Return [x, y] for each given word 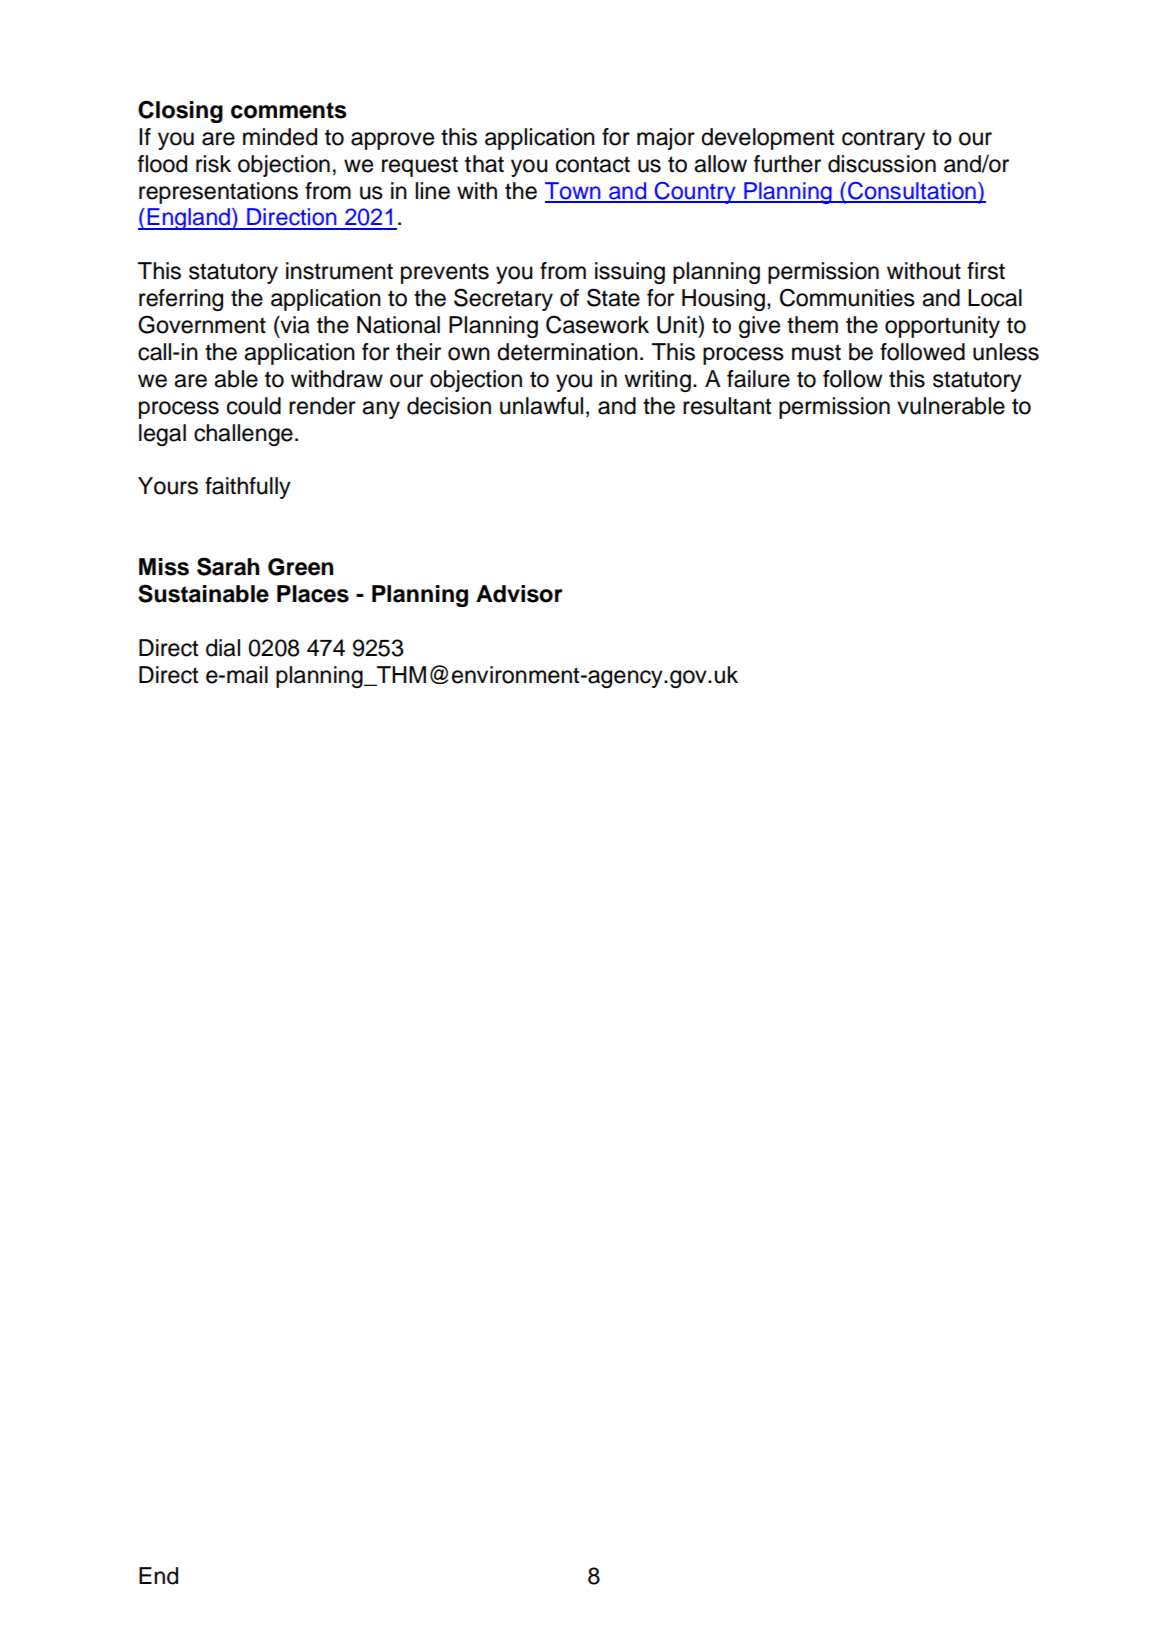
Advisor [519, 594]
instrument [339, 271]
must [816, 352]
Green [301, 567]
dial [223, 648]
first [986, 271]
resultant [727, 406]
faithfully [248, 488]
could [254, 406]
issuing [630, 273]
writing [657, 381]
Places [313, 594]
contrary [883, 139]
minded [280, 137]
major [666, 139]
